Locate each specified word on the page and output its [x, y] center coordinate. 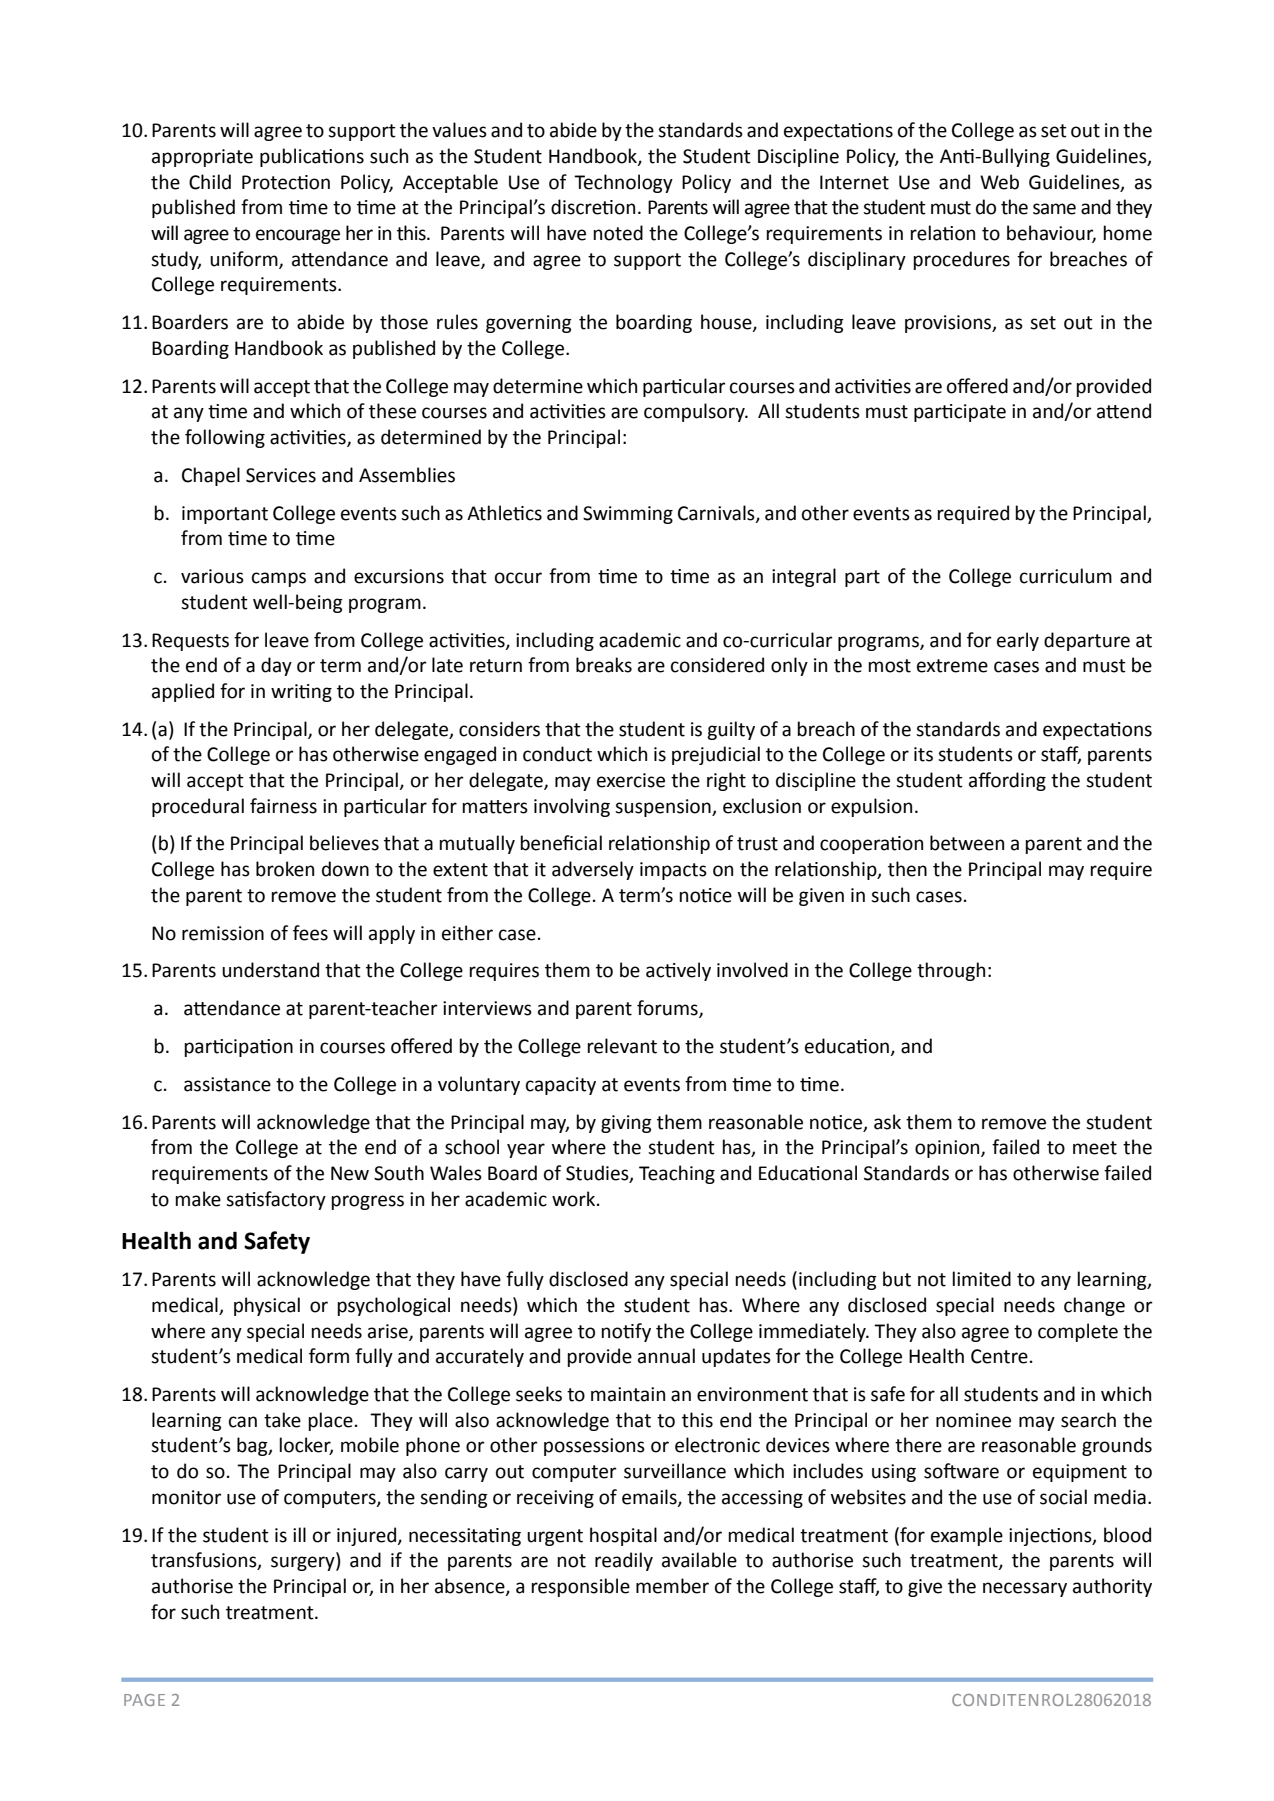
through [951, 971]
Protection [286, 182]
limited [981, 1279]
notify [626, 1332]
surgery [304, 1563]
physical [267, 1306]
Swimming [628, 515]
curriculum [1066, 576]
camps [279, 579]
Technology [623, 183]
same [1054, 209]
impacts [673, 871]
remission [223, 933]
